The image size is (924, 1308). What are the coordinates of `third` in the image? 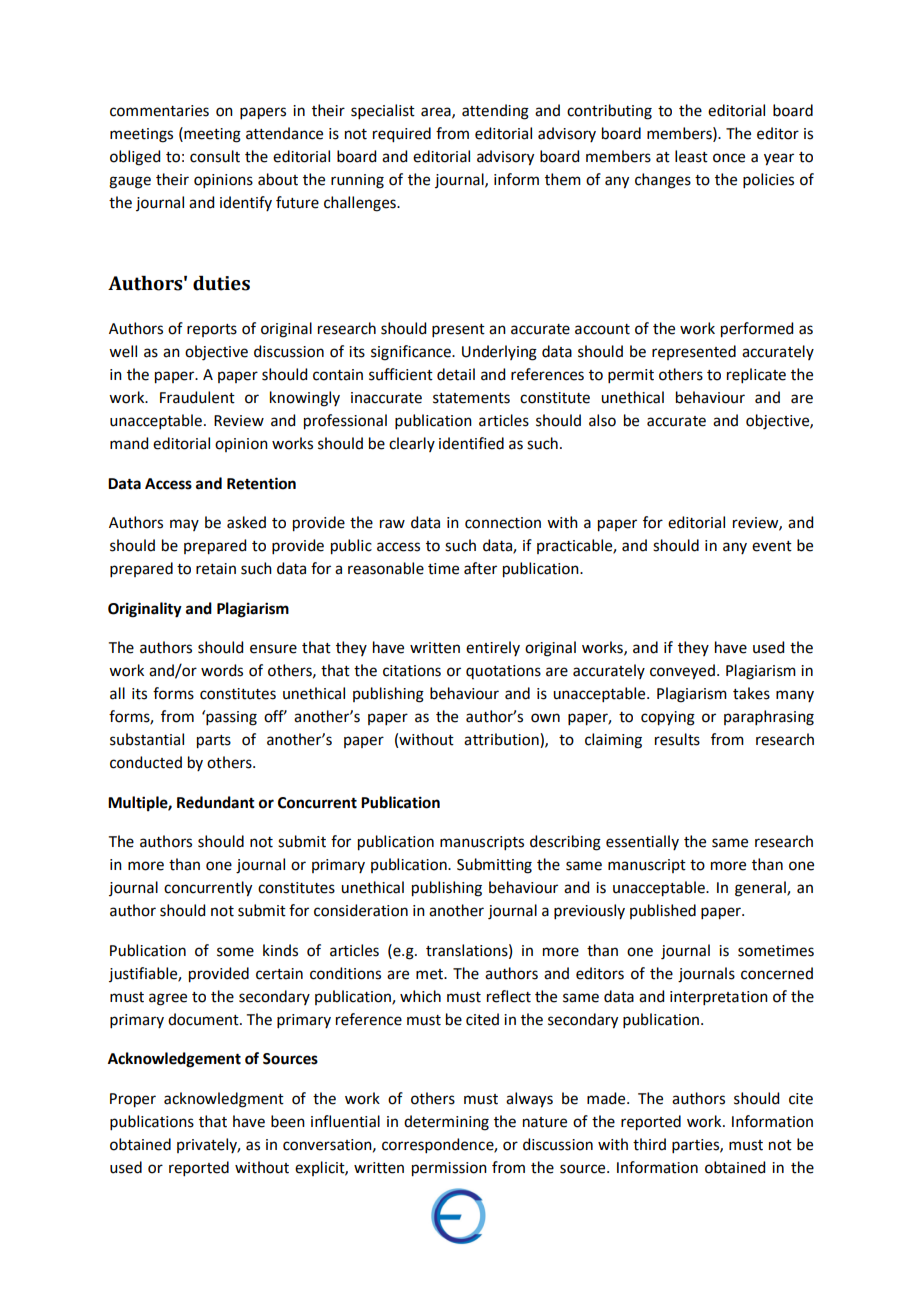 It's located at (649, 1144).
